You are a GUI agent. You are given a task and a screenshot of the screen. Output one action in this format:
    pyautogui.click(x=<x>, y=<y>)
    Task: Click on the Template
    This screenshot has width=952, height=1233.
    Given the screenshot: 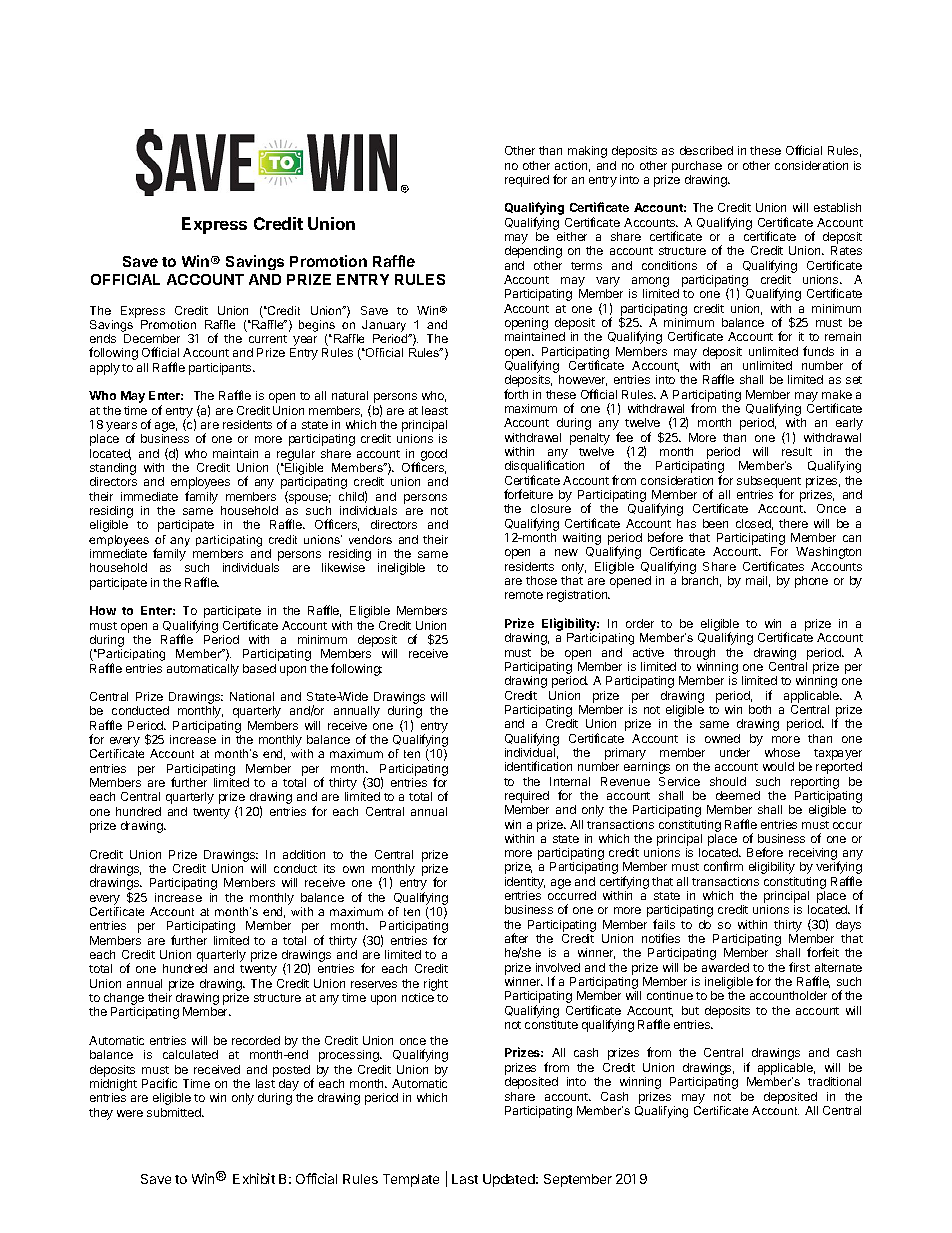 What is the action you would take?
    pyautogui.click(x=411, y=1180)
